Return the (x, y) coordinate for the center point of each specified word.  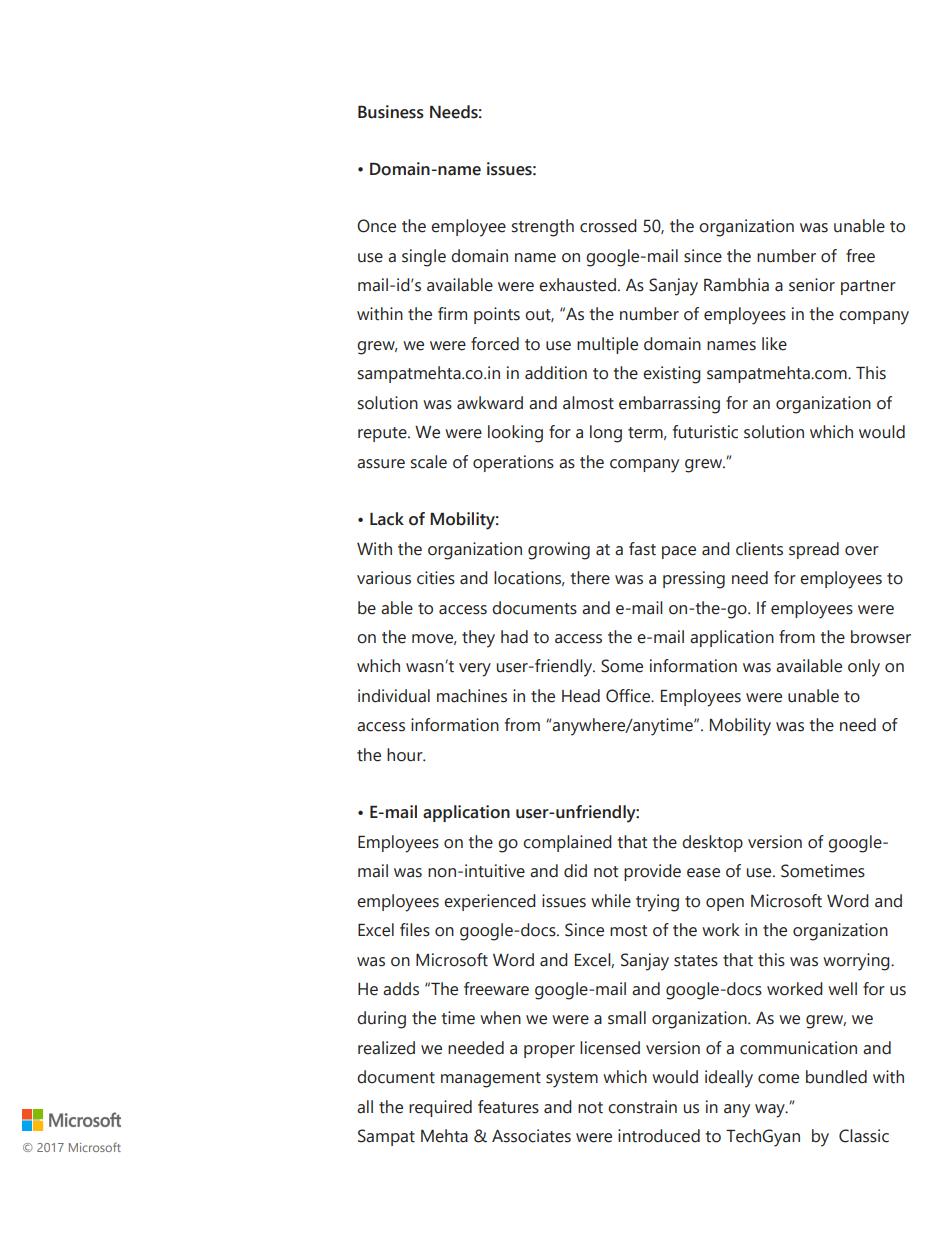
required (440, 1108)
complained (567, 843)
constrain (642, 1107)
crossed (608, 226)
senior (812, 285)
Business (391, 112)
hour (406, 755)
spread (814, 550)
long (606, 434)
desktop (712, 843)
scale (429, 462)
